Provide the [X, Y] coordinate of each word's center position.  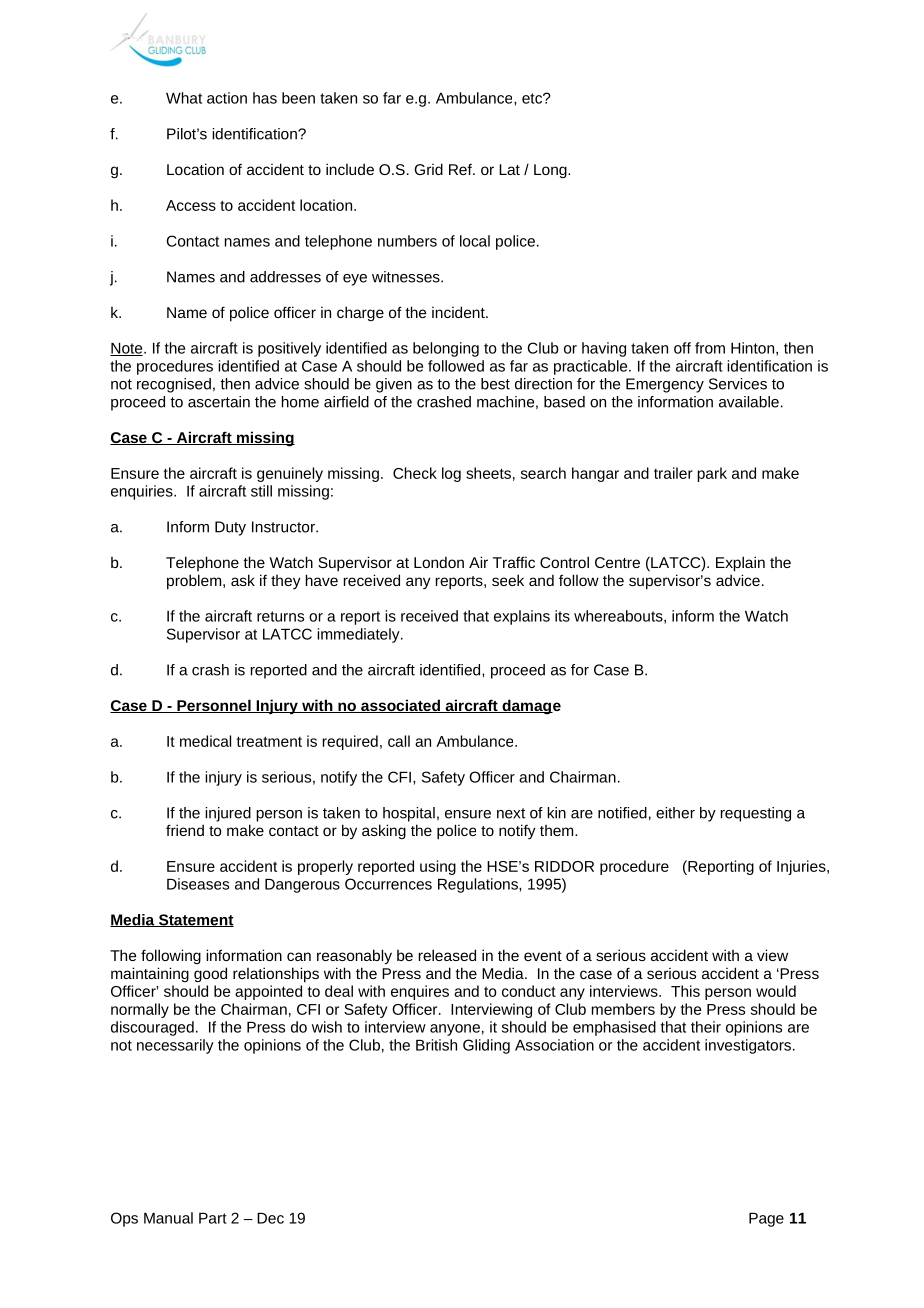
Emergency [665, 385]
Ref [461, 169]
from [710, 348]
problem [195, 582]
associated [400, 706]
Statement [195, 920]
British [436, 1045]
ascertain [219, 402]
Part [213, 1218]
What [184, 98]
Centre [617, 562]
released [447, 955]
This [685, 991]
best [495, 384]
